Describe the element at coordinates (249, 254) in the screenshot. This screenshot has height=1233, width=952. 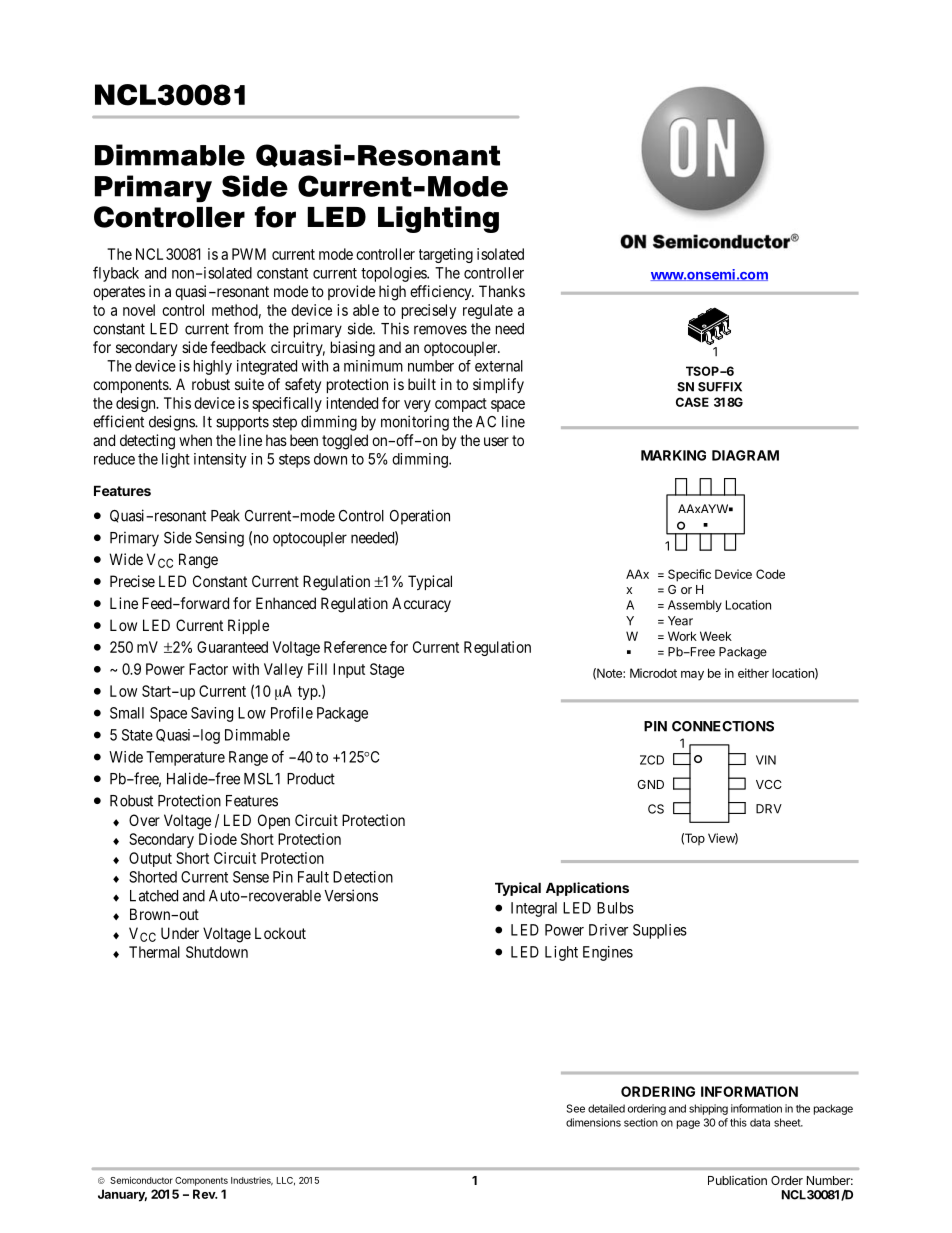
I see `PWM` at that location.
